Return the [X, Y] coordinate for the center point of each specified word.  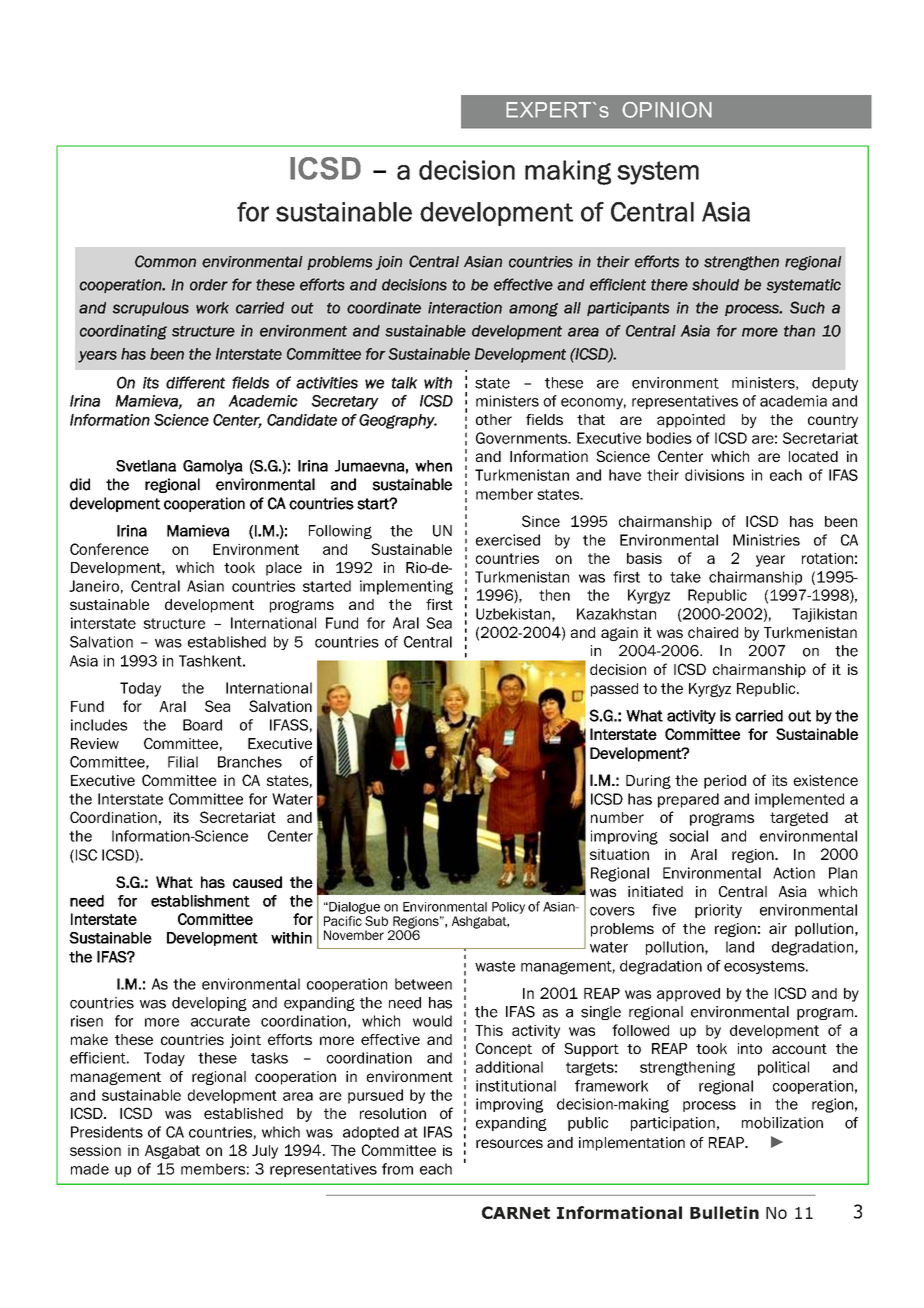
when [433, 466]
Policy [508, 908]
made [90, 1169]
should [715, 285]
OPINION [667, 109]
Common [165, 261]
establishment [200, 901]
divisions [714, 475]
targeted [799, 819]
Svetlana [146, 466]
